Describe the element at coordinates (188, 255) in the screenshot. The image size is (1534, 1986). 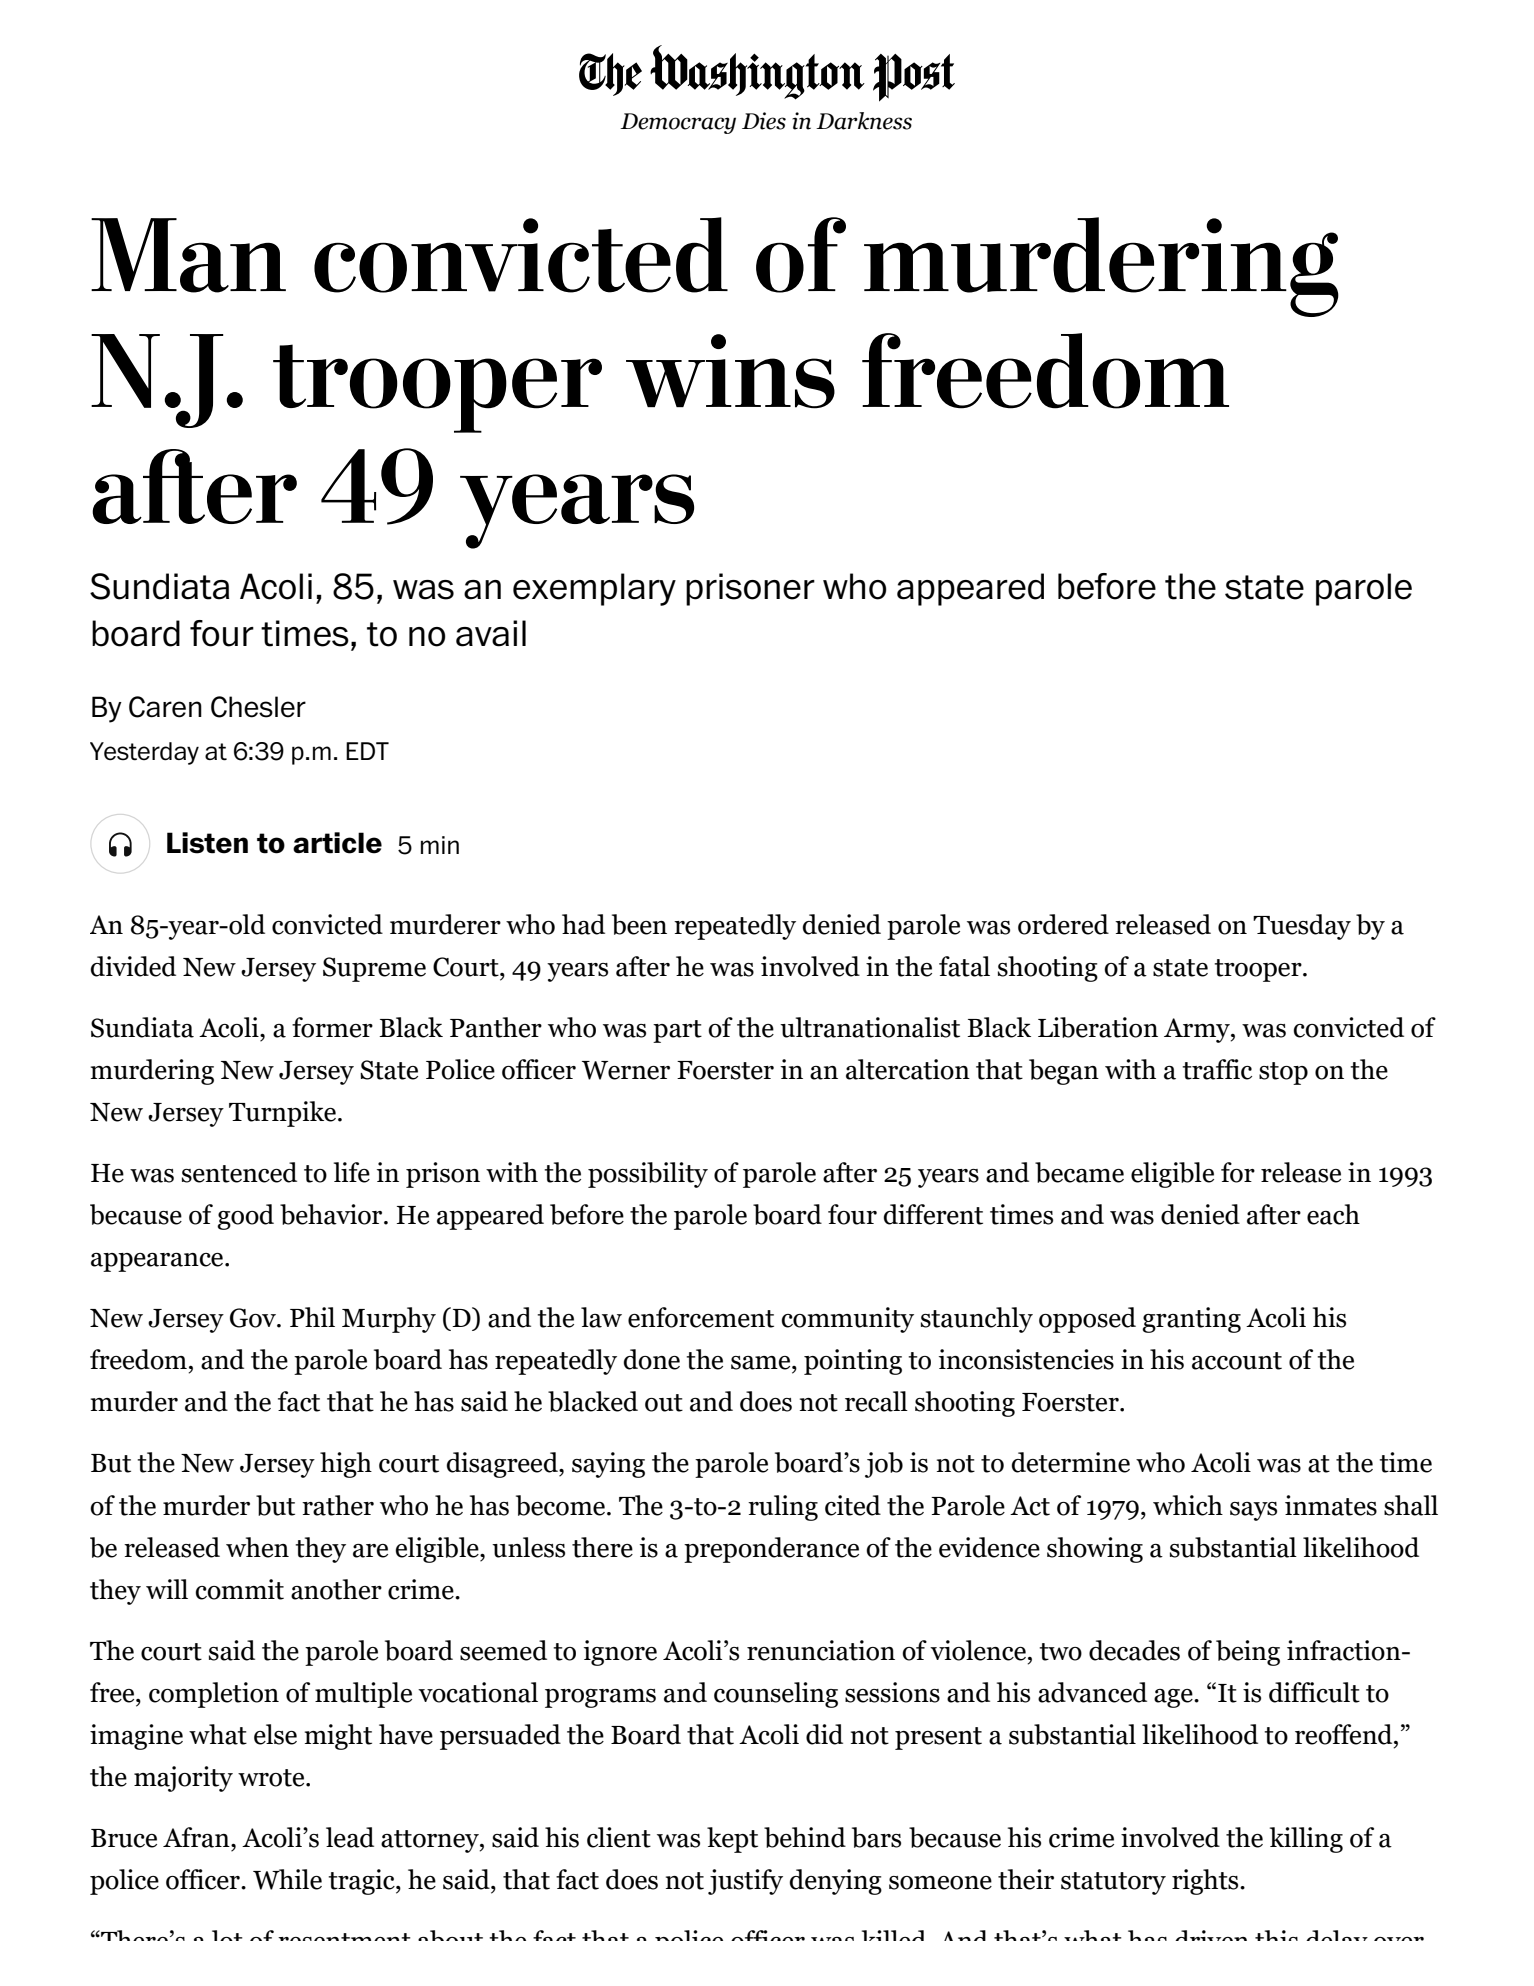
I see `Man` at that location.
